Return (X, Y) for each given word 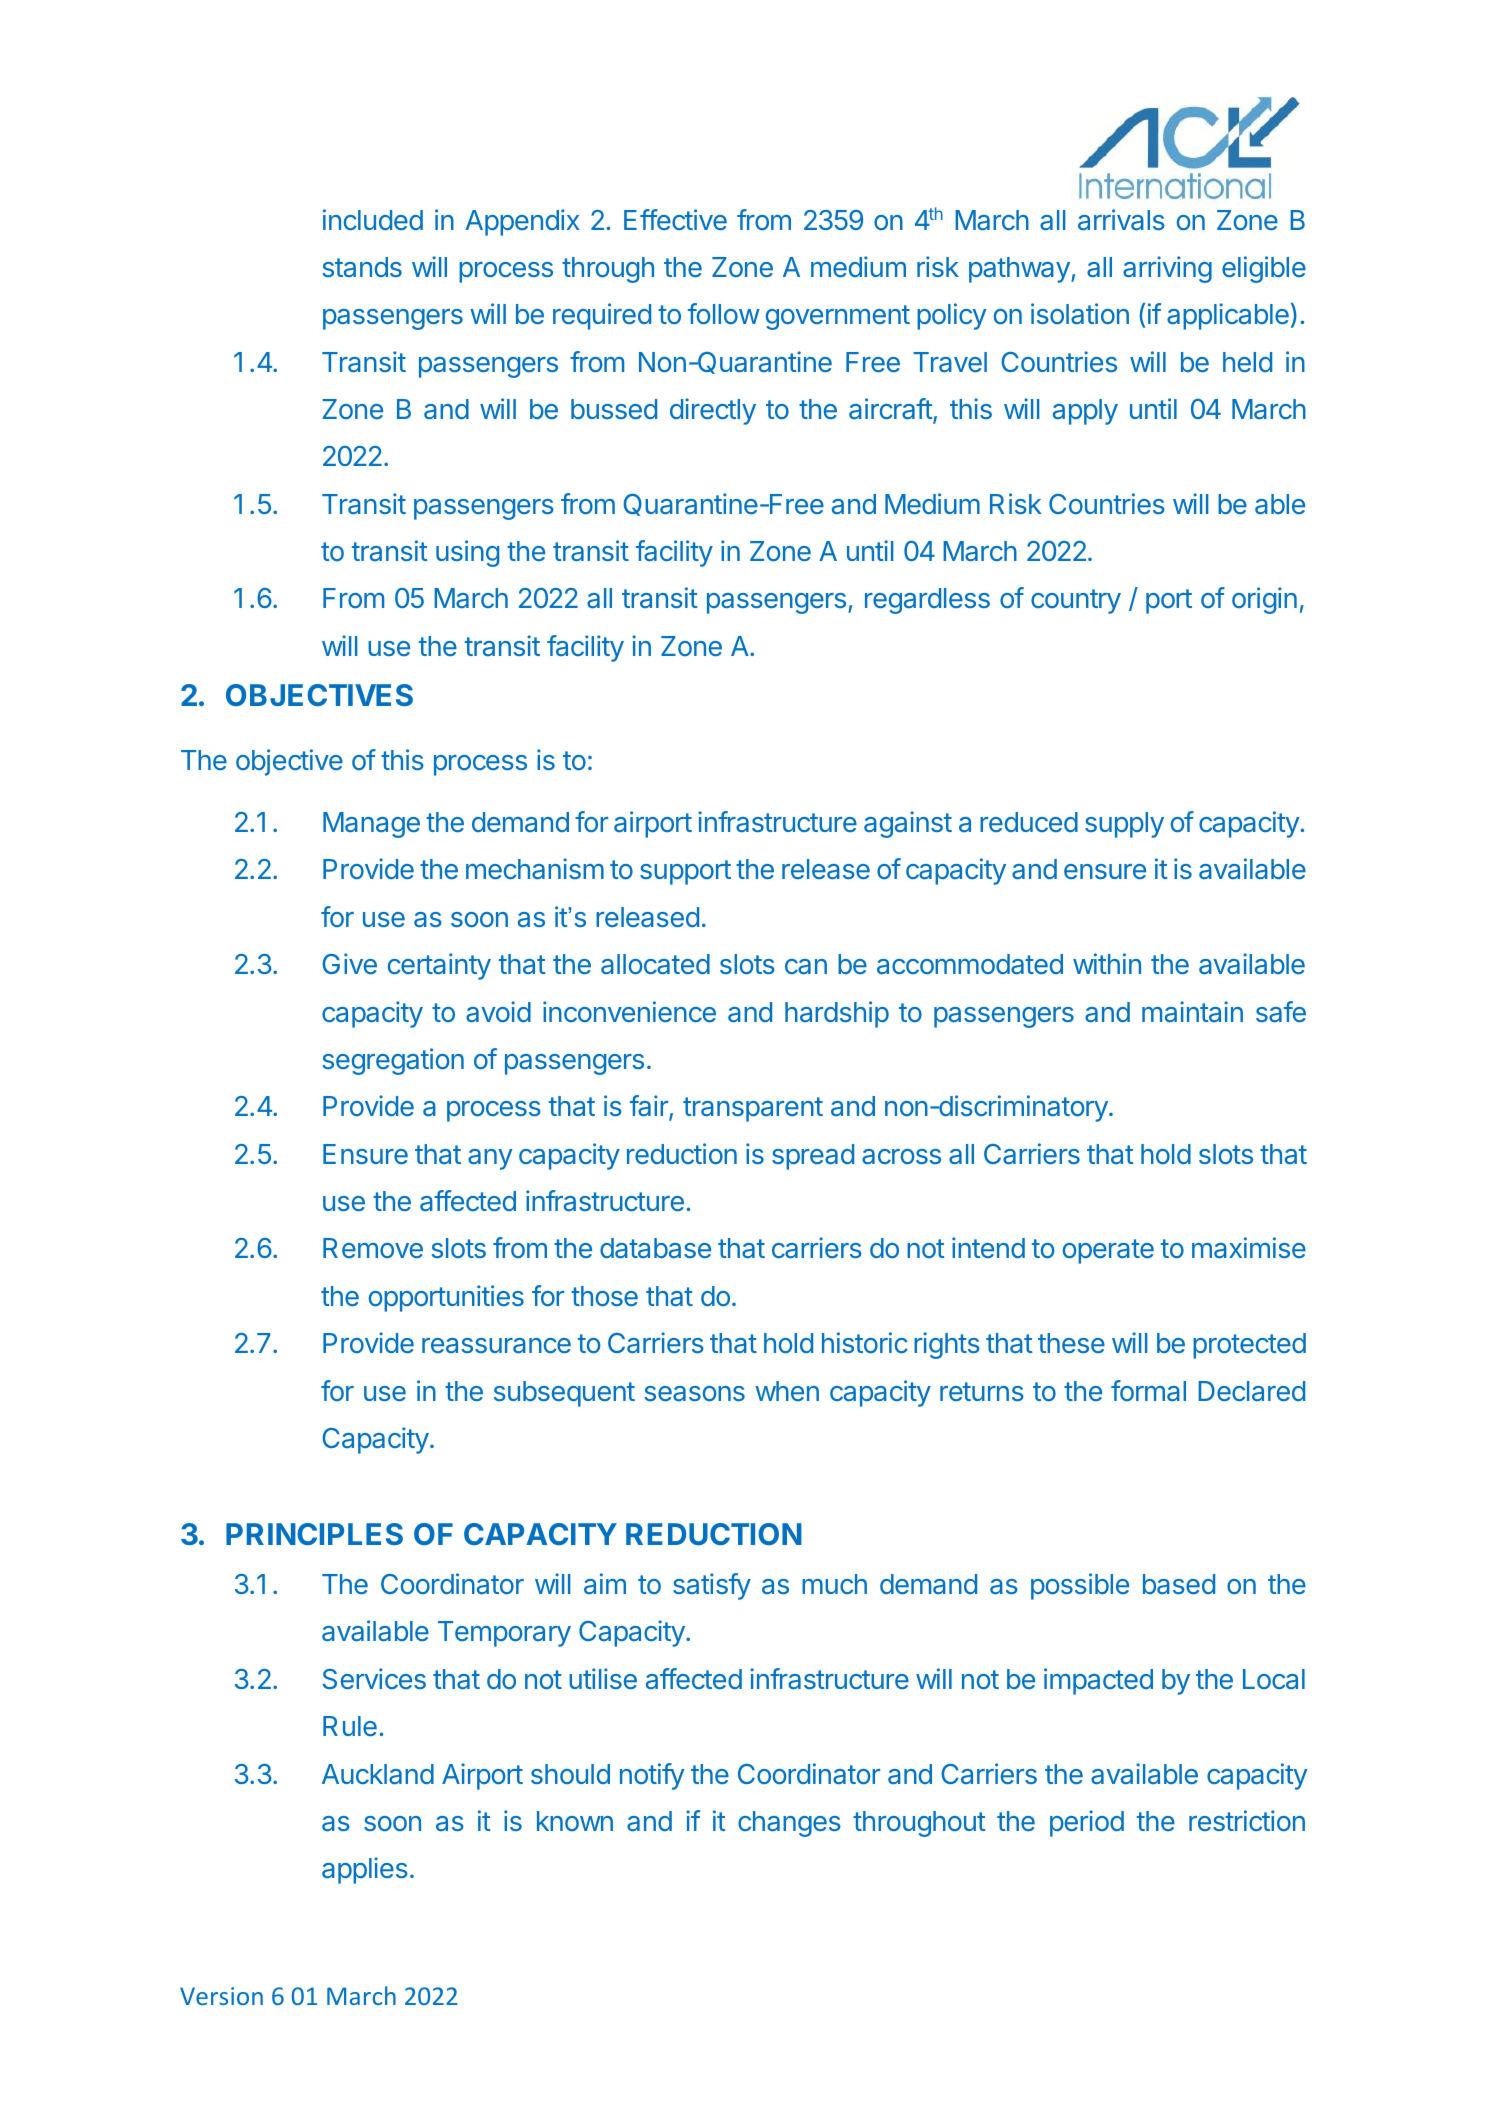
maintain (1192, 1011)
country (1076, 601)
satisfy (712, 1586)
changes (789, 1824)
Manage (371, 825)
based (1179, 1584)
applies (365, 1870)
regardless (927, 601)
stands (362, 267)
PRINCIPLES (314, 1534)
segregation (393, 1061)
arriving (1167, 269)
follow (724, 313)
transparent (753, 1109)
